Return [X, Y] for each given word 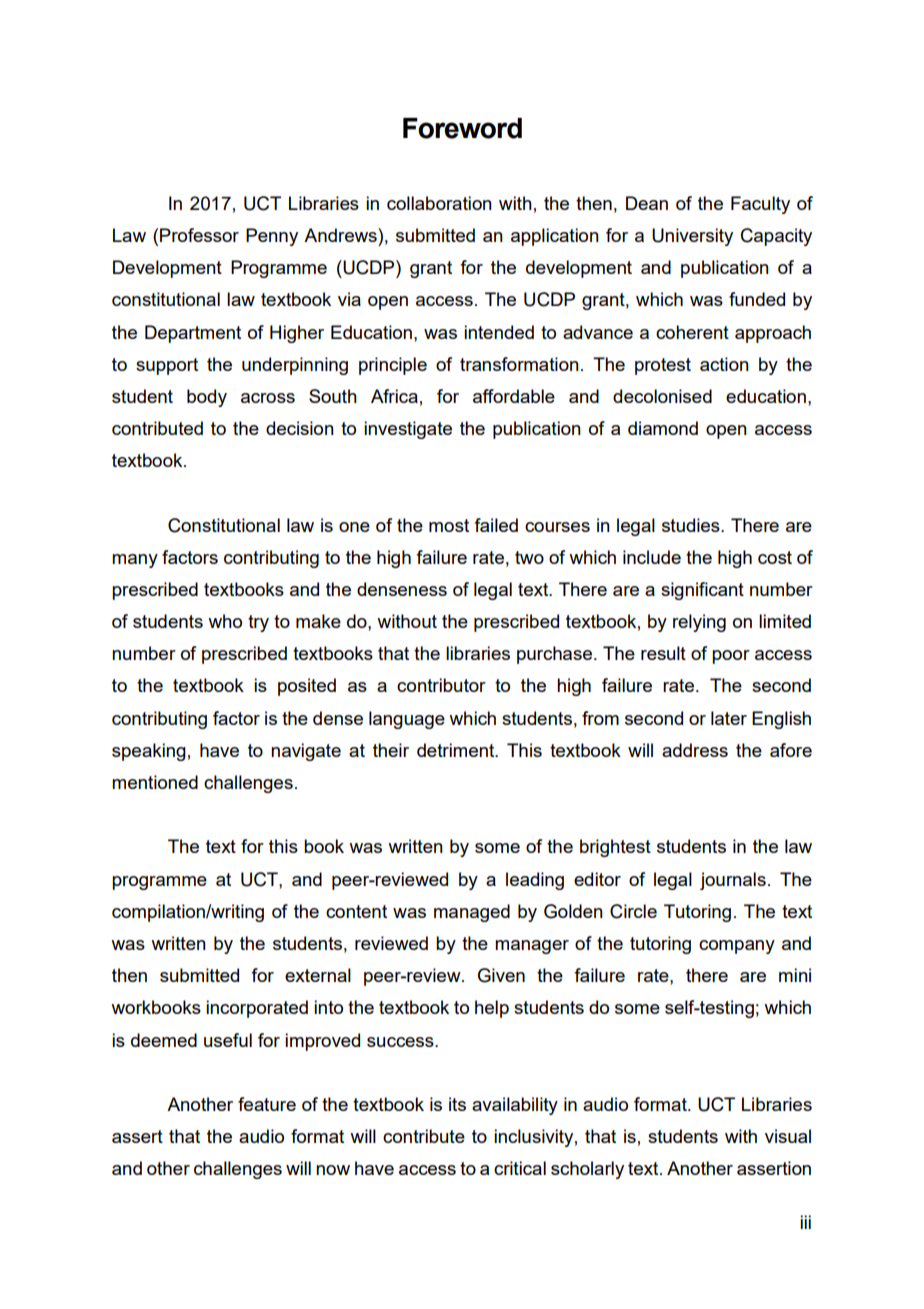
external [318, 975]
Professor [199, 235]
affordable [514, 396]
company [737, 947]
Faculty [760, 205]
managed [472, 913]
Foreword [462, 128]
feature [267, 1104]
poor [731, 657]
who [225, 621]
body [207, 398]
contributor [441, 685]
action [724, 364]
